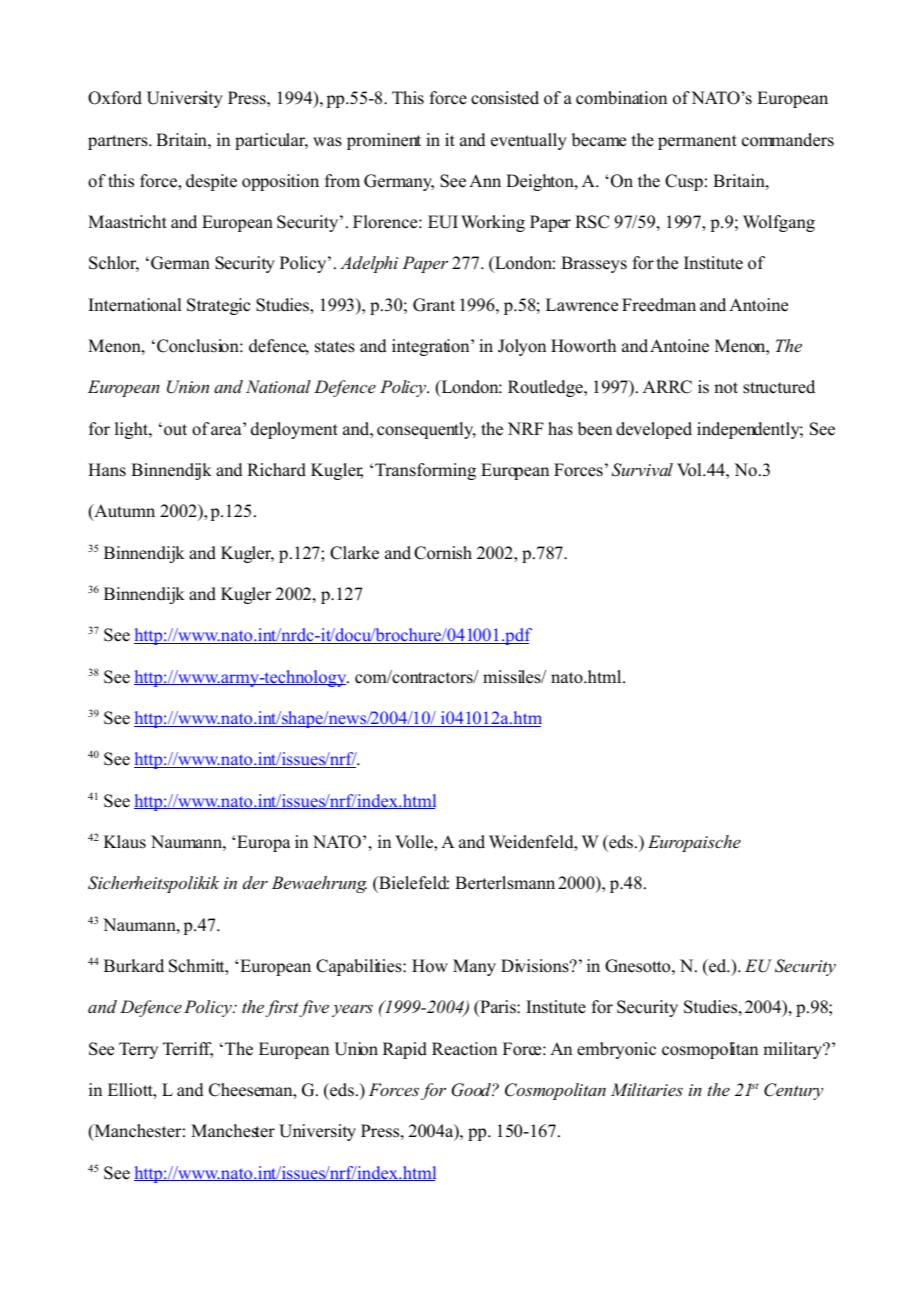 The image size is (924, 1308). What do you see at coordinates (464, 1049) in the screenshot?
I see `Reaction` at bounding box center [464, 1049].
